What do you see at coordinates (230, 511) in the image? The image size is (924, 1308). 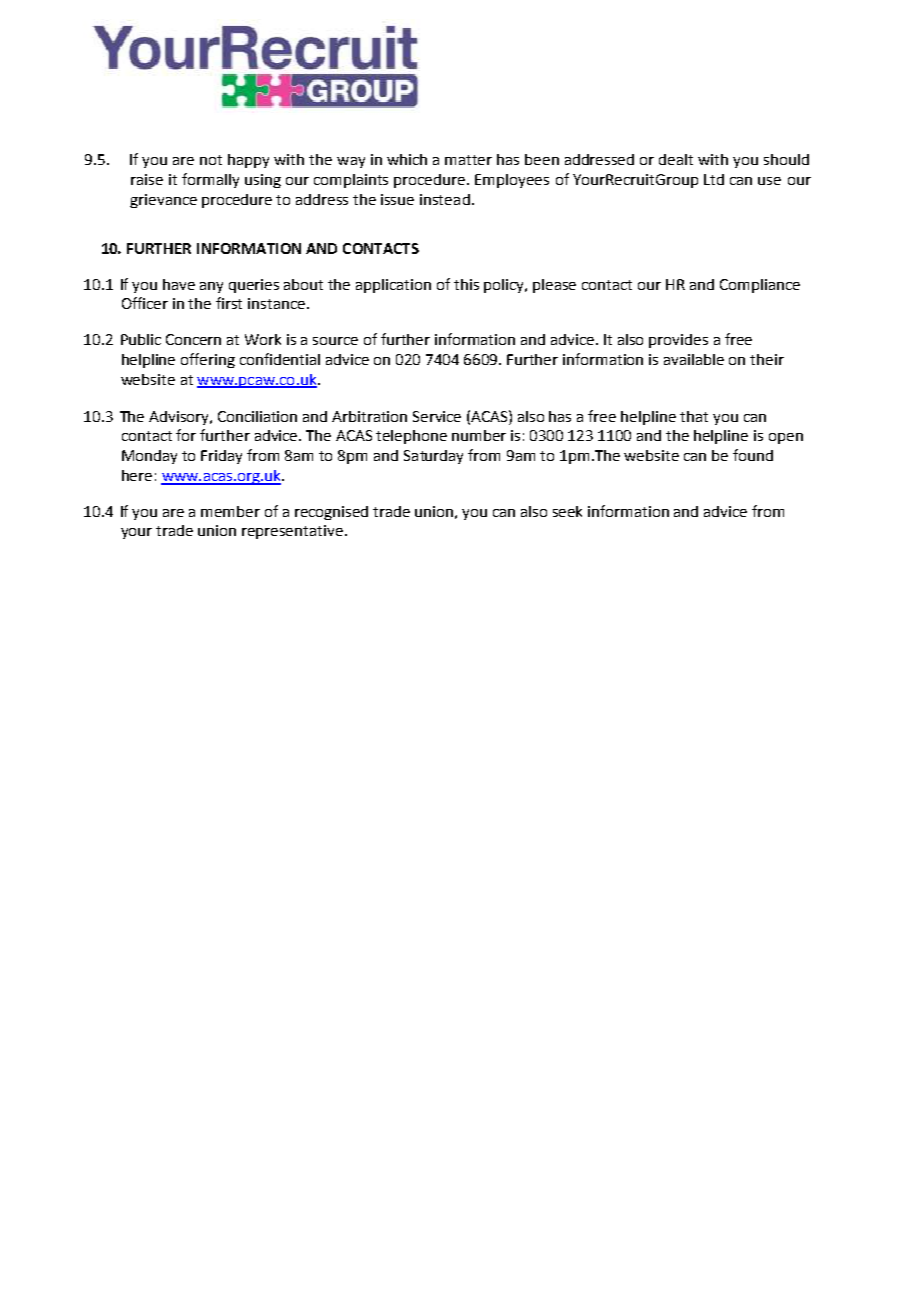 I see `member` at bounding box center [230, 511].
